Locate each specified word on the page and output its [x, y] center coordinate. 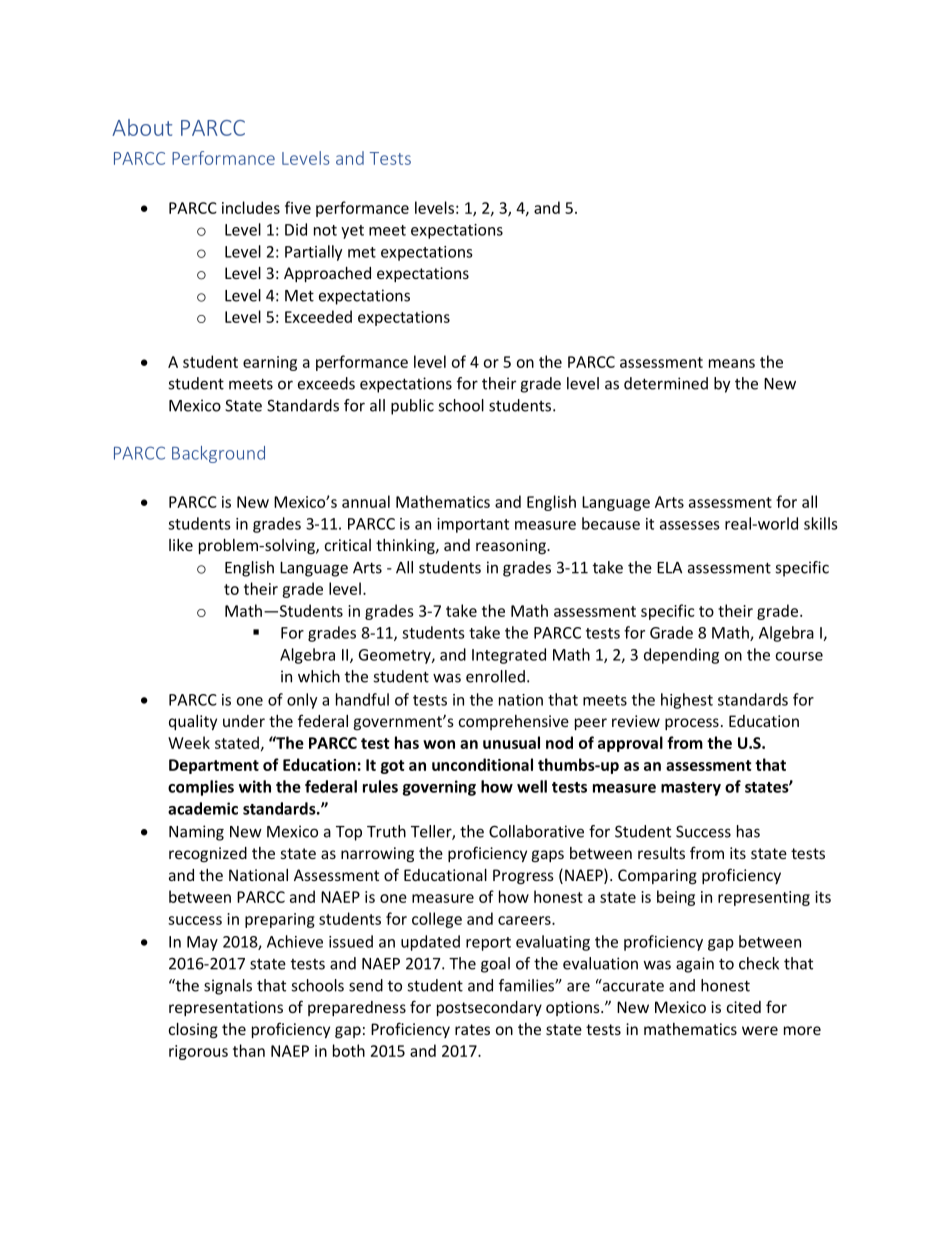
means [732, 363]
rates [472, 1029]
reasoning [512, 546]
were [760, 1030]
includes [251, 207]
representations [226, 1008]
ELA [669, 568]
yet [352, 232]
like [181, 545]
